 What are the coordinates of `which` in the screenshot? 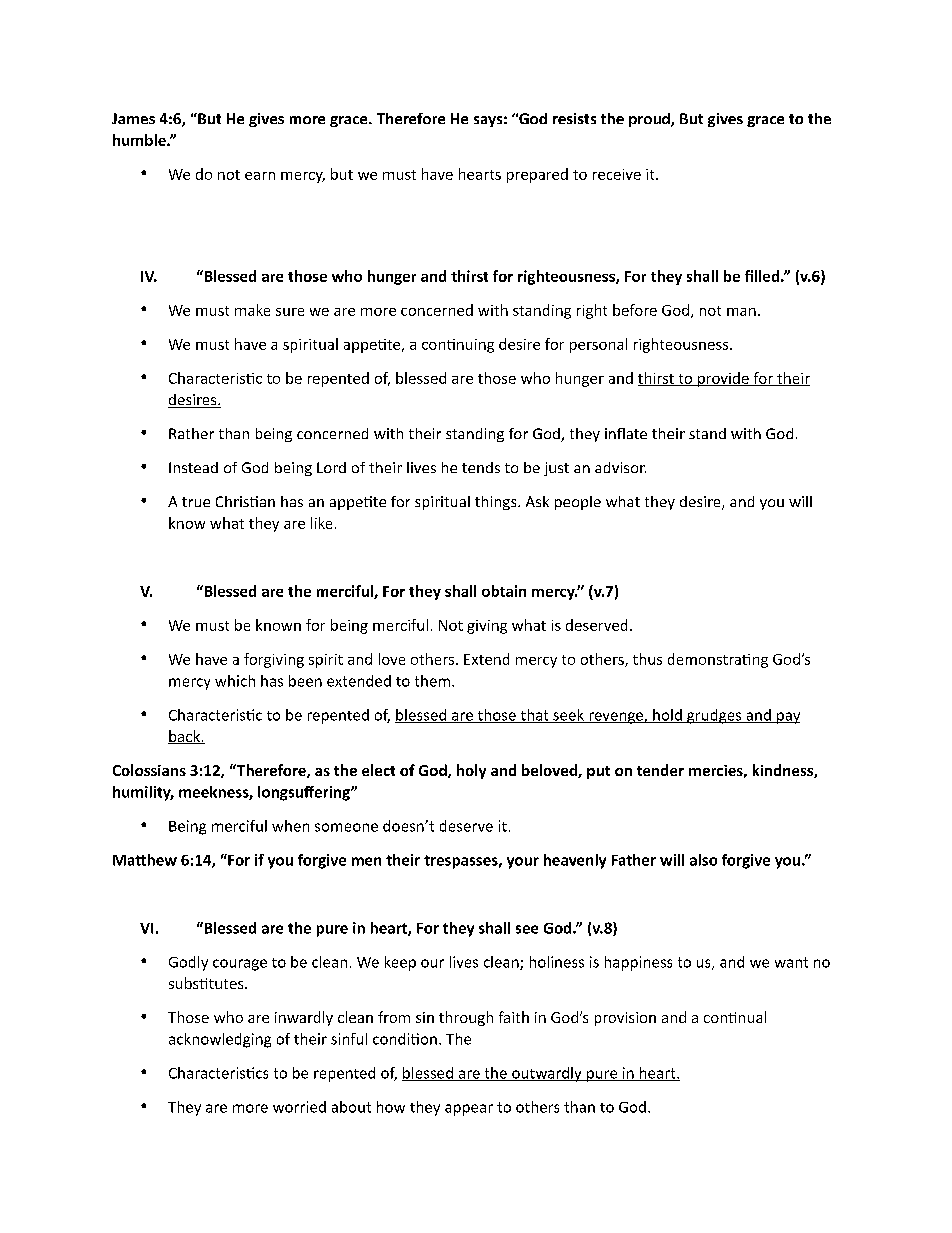 It's located at (235, 681).
